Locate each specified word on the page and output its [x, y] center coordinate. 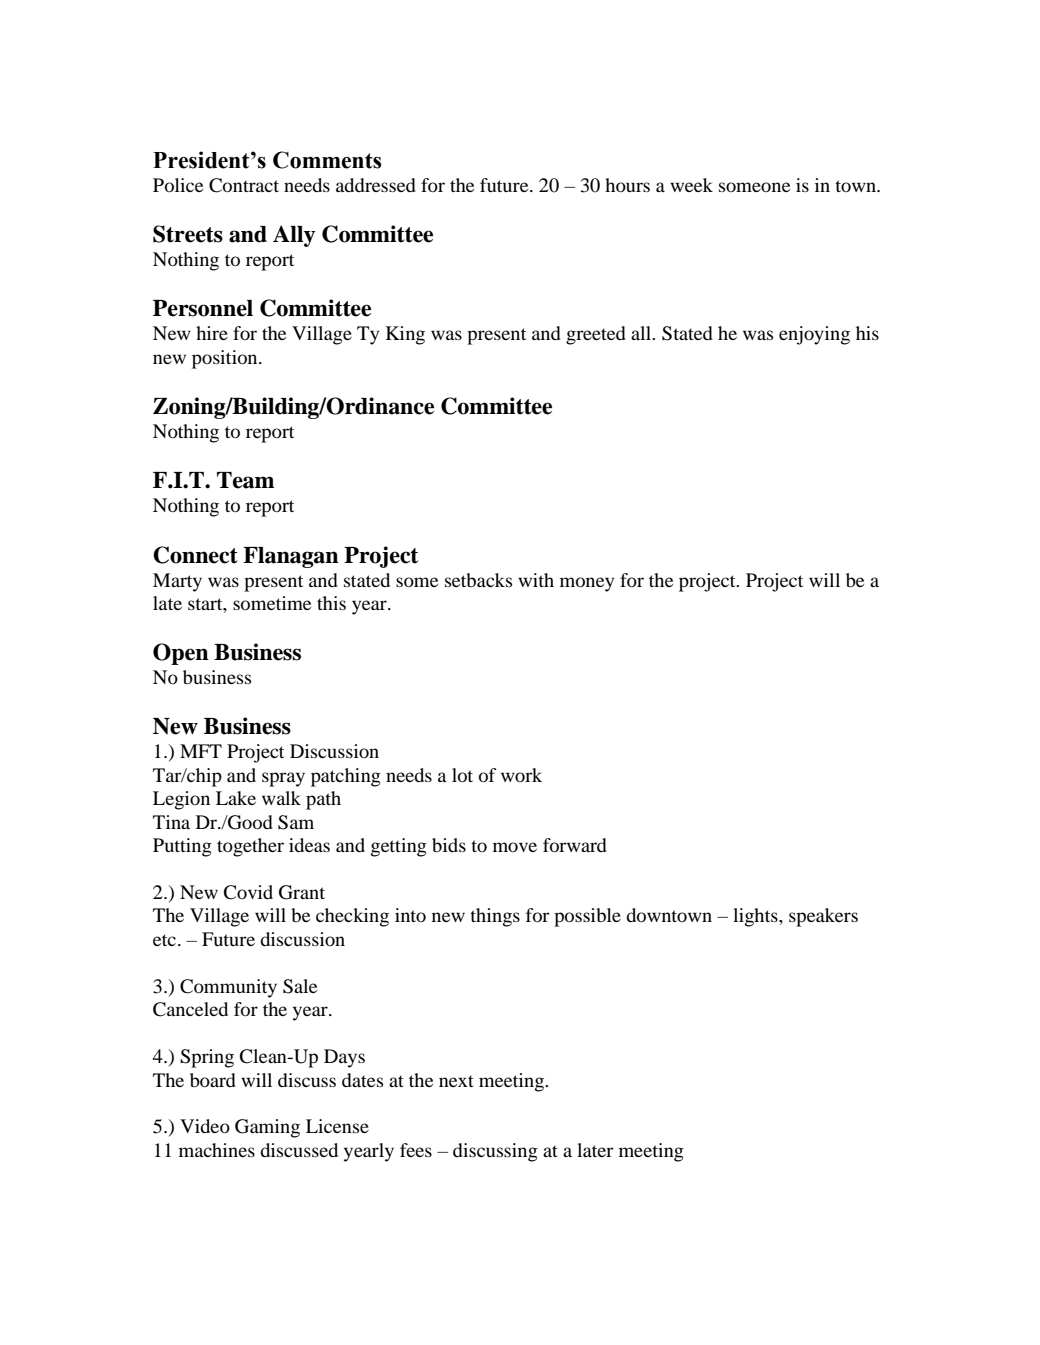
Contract [244, 185]
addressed [376, 185]
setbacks [478, 580]
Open [181, 654]
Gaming [267, 1128]
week [691, 185]
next [456, 1081]
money [587, 584]
